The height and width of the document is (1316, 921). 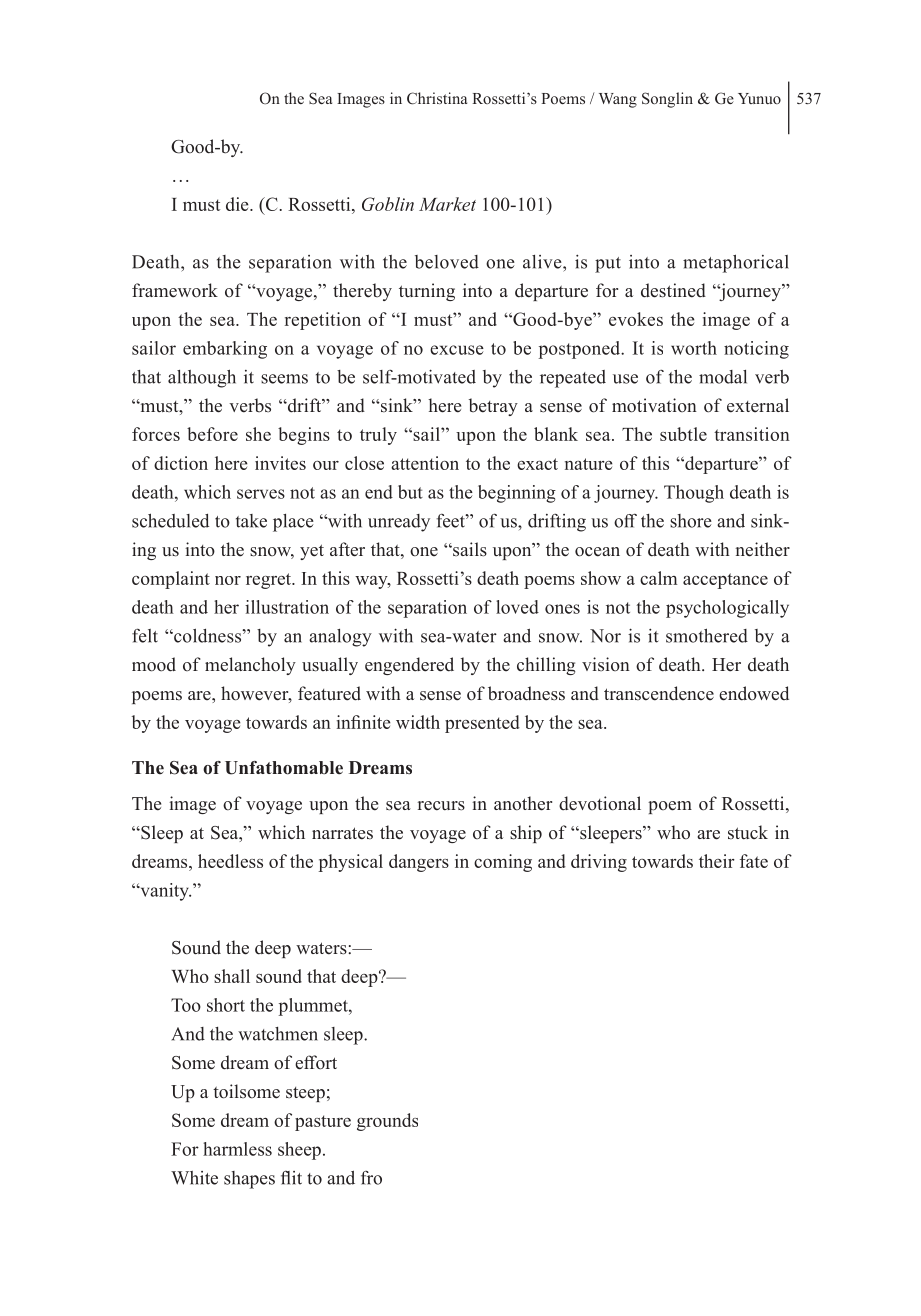 What do you see at coordinates (387, 1122) in the document?
I see `grounds` at bounding box center [387, 1122].
